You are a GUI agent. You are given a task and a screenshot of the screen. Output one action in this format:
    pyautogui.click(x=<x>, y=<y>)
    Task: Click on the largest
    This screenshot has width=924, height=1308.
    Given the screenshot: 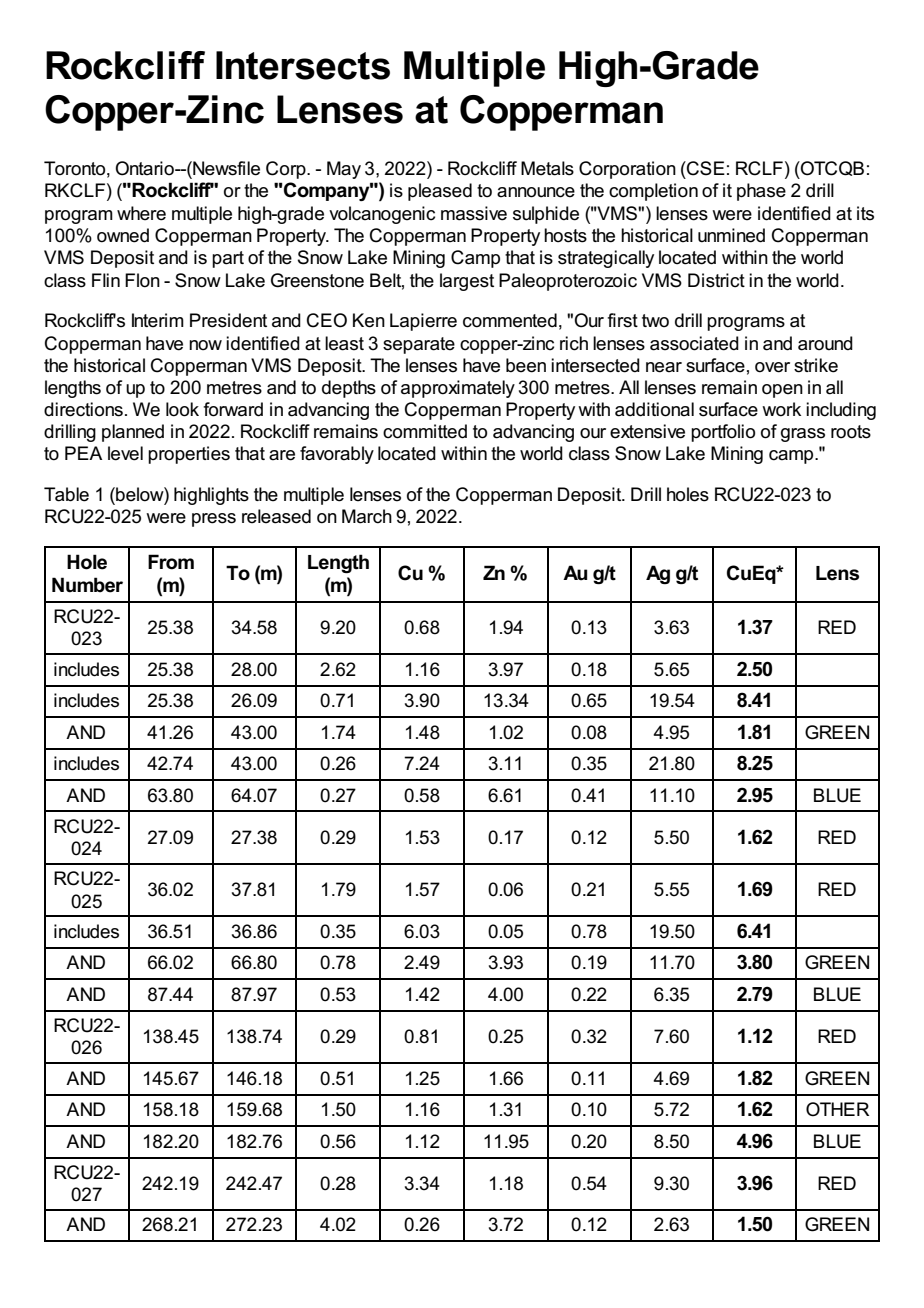 What is the action you would take?
    pyautogui.click(x=467, y=282)
